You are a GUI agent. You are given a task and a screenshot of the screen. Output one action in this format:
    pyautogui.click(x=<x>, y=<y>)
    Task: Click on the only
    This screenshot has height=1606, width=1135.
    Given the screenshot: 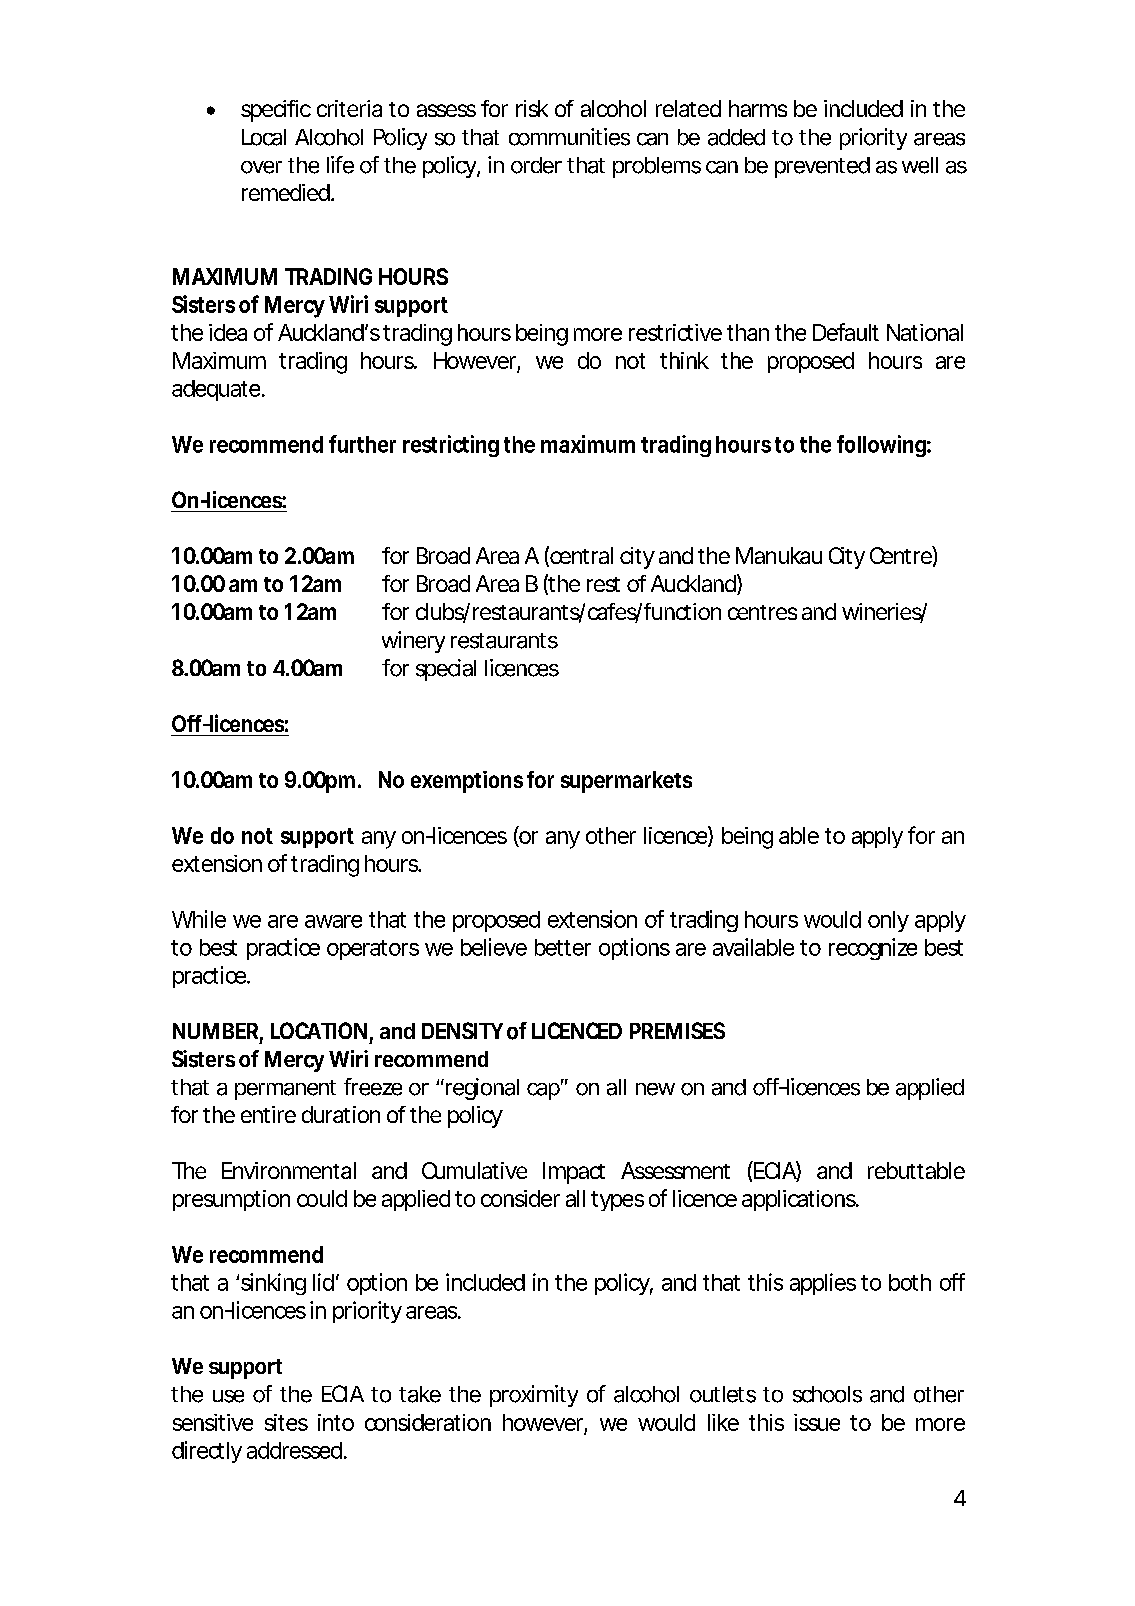 What is the action you would take?
    pyautogui.click(x=888, y=921)
